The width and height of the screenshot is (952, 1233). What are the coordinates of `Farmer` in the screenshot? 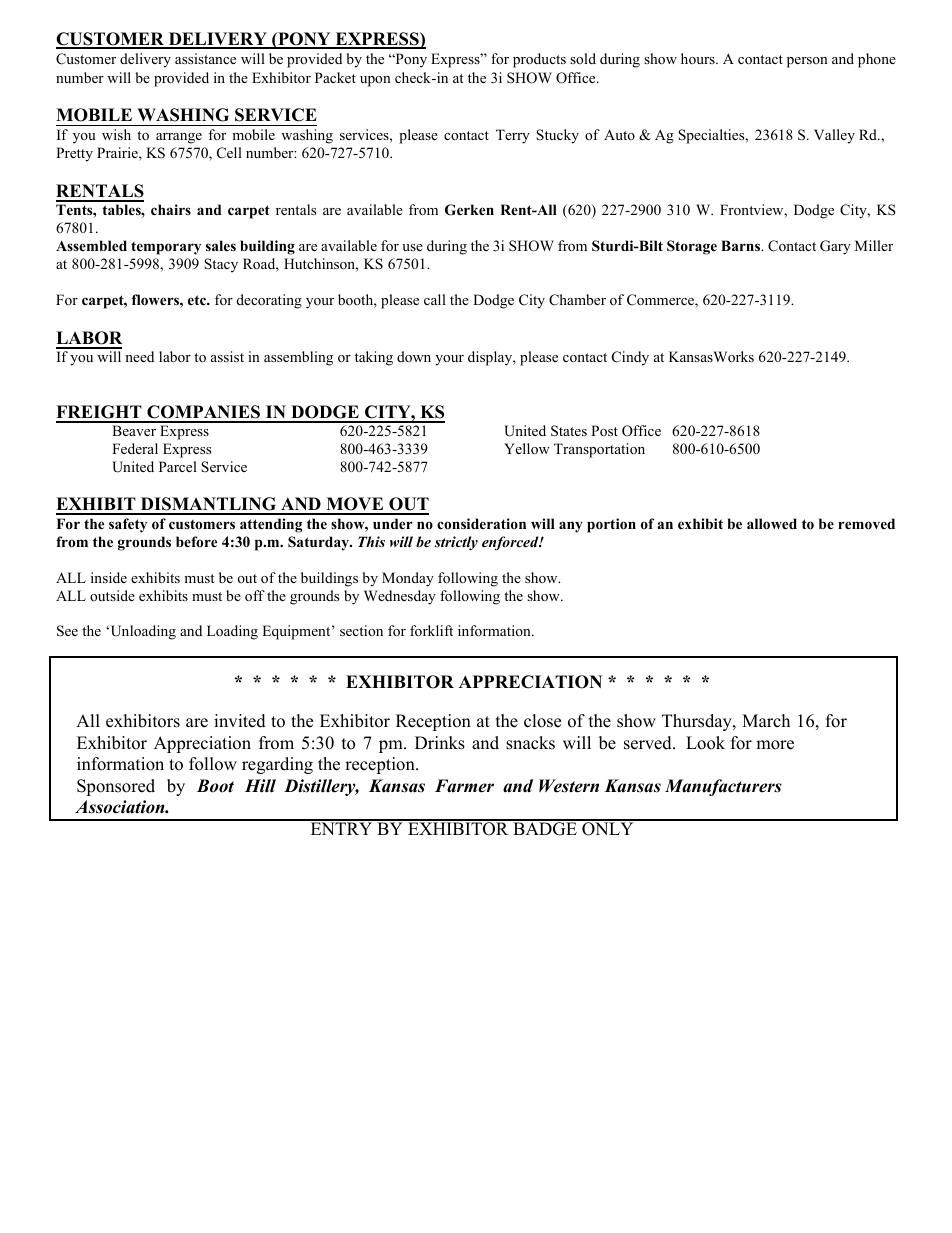 It's located at (464, 786).
